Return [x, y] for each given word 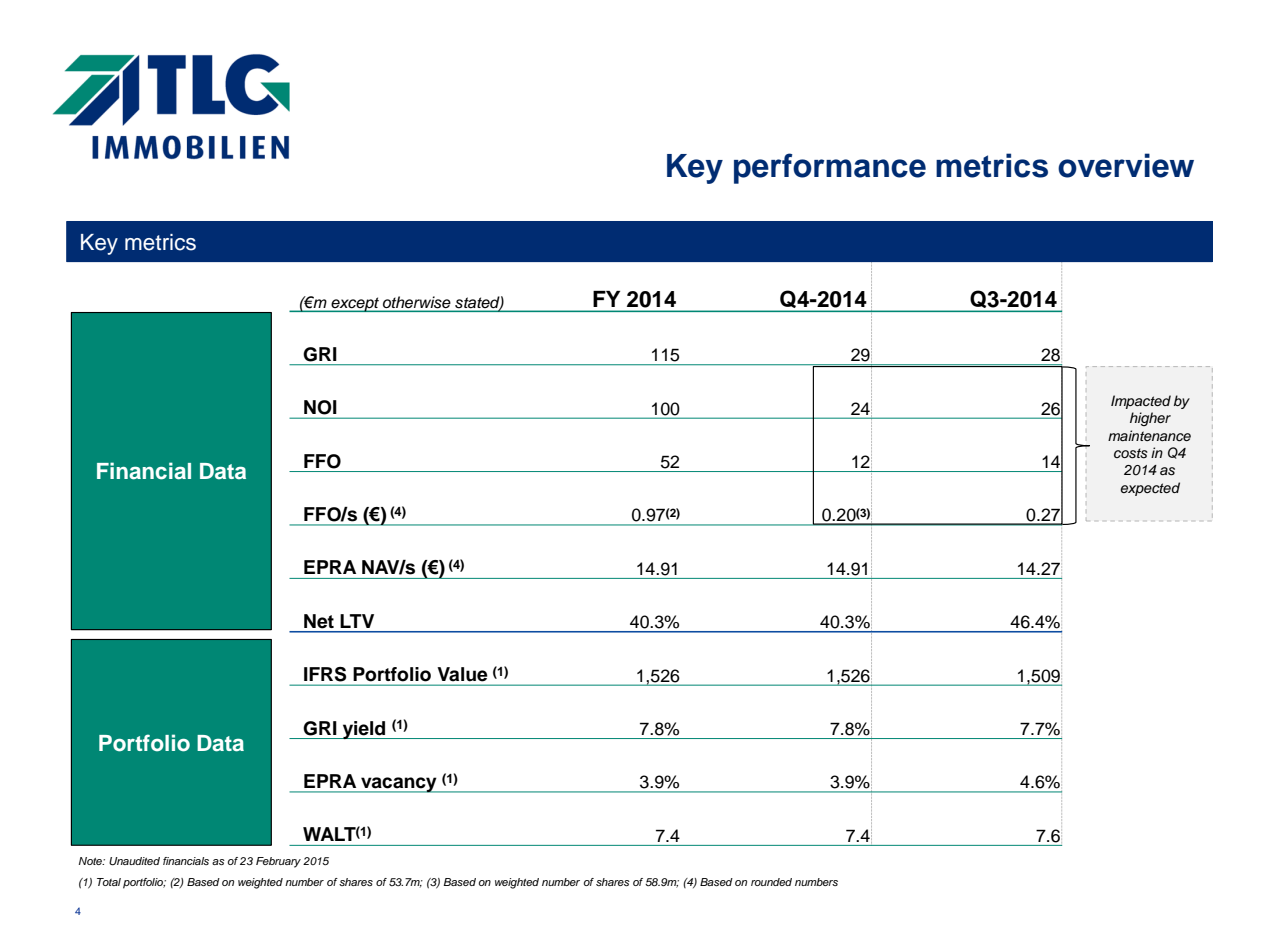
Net [319, 621]
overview [1126, 165]
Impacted [1141, 402]
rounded [771, 882]
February [278, 862]
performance [830, 168]
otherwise [416, 302]
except [356, 304]
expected [1150, 489]
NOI [320, 407]
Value [462, 674]
